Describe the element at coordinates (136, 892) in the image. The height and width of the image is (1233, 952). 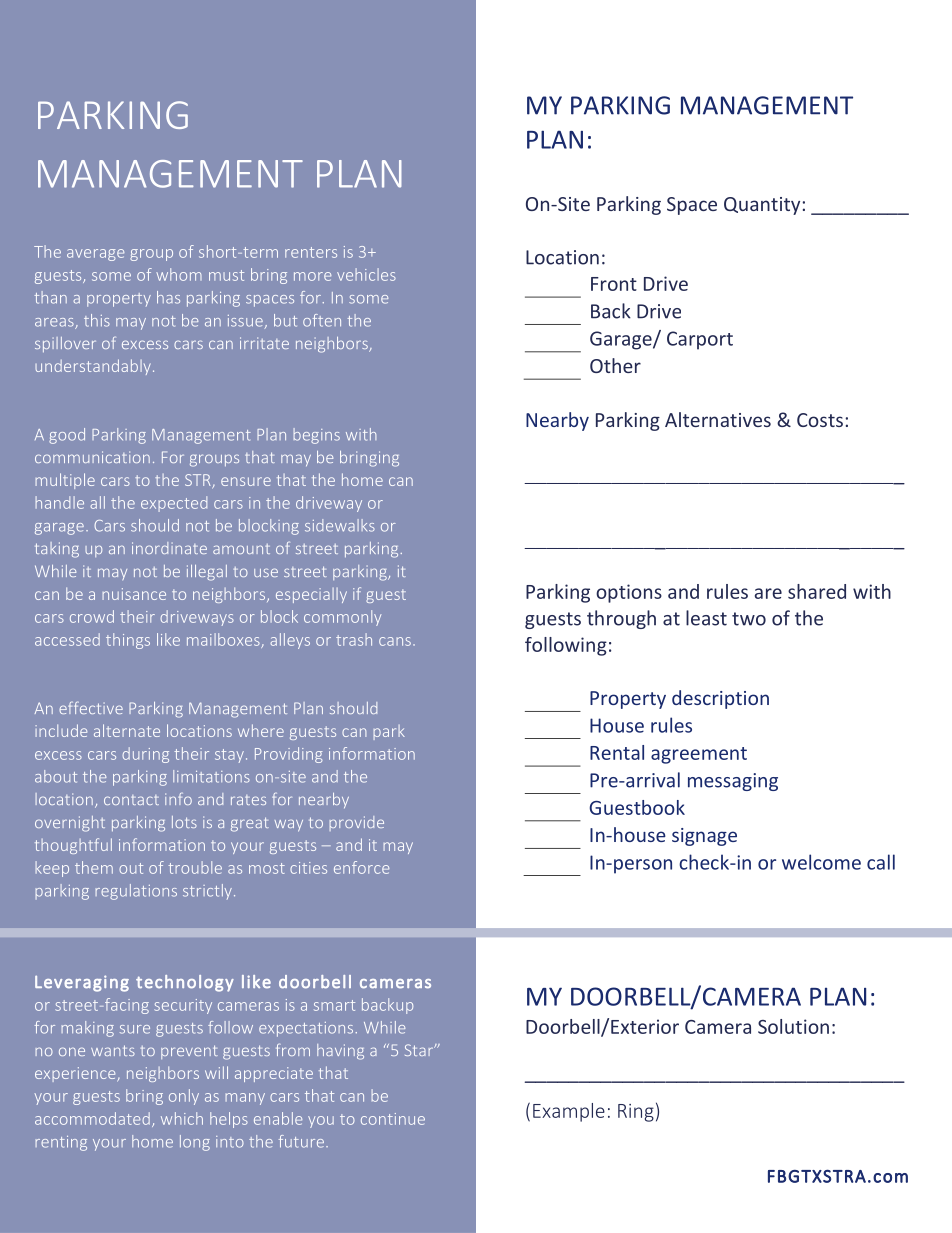
I see `regulations` at that location.
